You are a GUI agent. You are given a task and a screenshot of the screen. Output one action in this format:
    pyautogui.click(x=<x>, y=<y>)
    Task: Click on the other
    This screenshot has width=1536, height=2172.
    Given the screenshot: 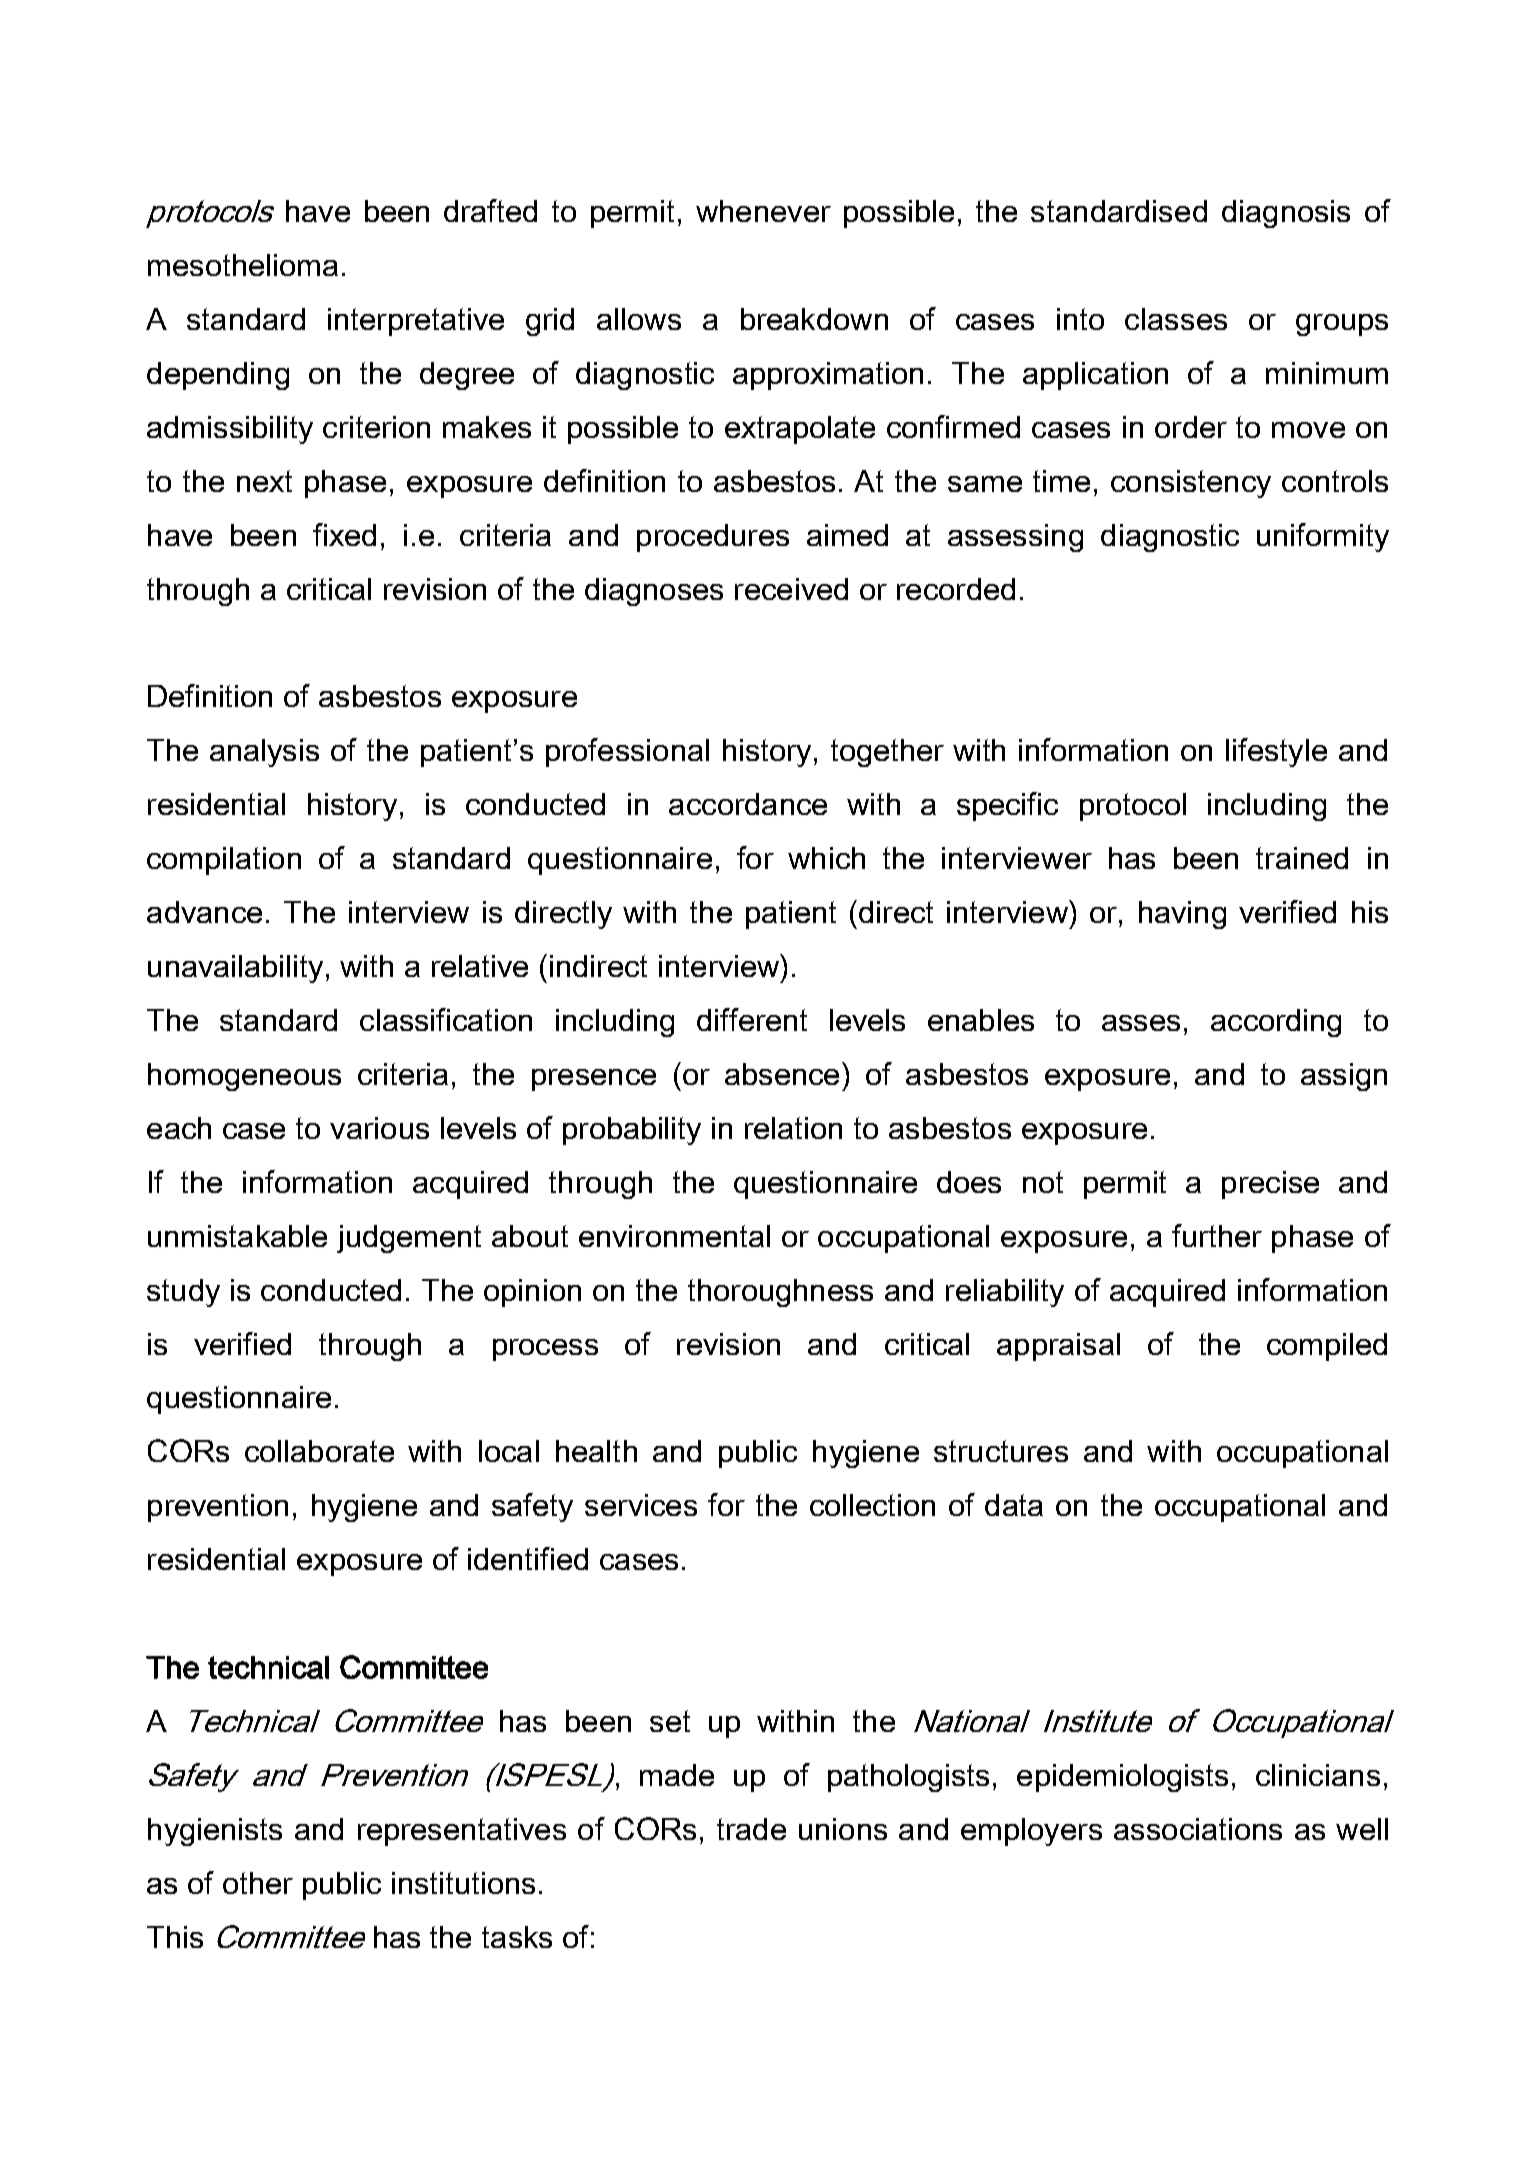 What is the action you would take?
    pyautogui.click(x=258, y=1883)
